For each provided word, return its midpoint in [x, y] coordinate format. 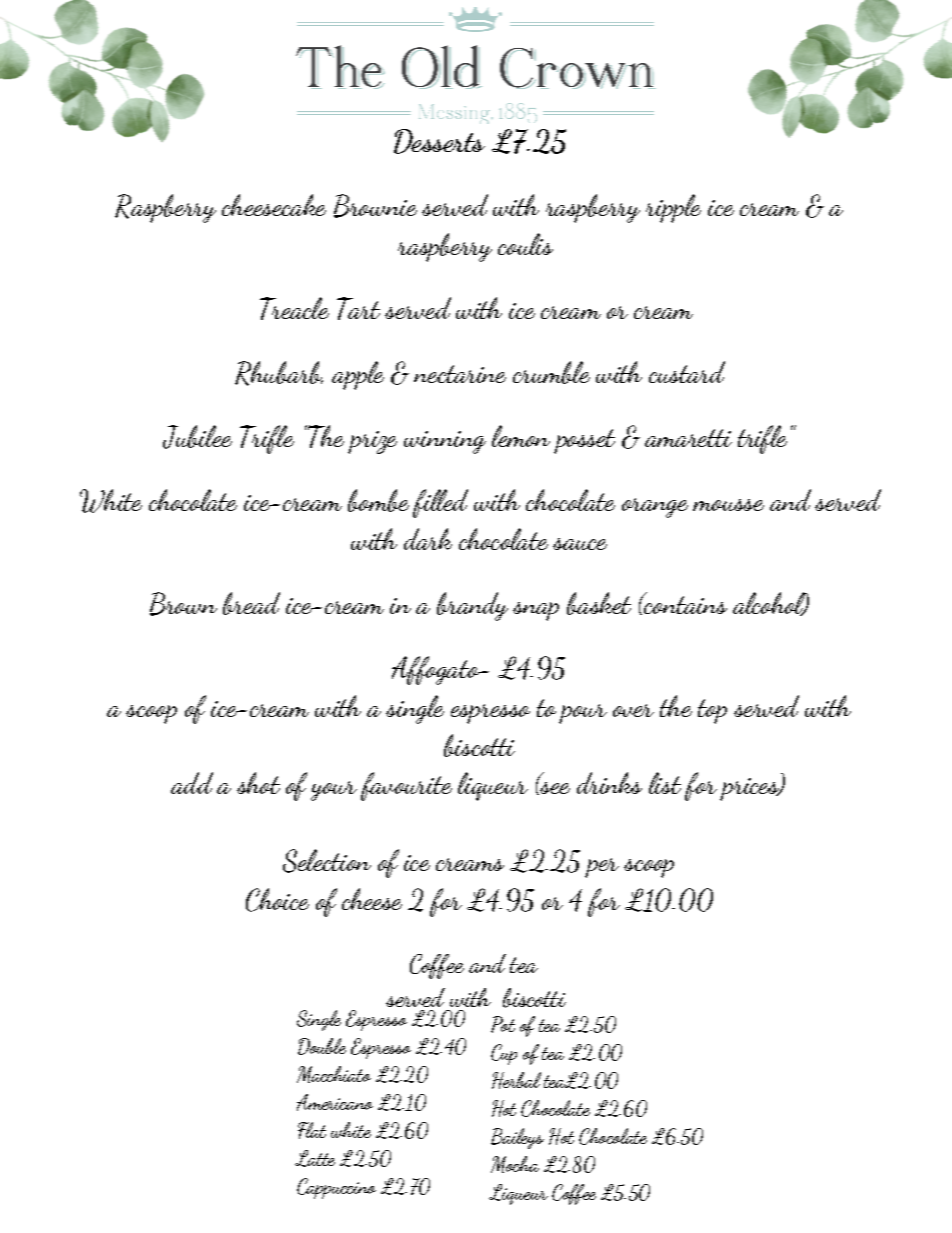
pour [583, 714]
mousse [728, 505]
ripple [673, 208]
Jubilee [197, 437]
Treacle [294, 308]
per [602, 868]
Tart [358, 308]
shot [258, 783]
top [712, 711]
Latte [315, 1158]
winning [445, 442]
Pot [503, 1024]
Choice [277, 900]
